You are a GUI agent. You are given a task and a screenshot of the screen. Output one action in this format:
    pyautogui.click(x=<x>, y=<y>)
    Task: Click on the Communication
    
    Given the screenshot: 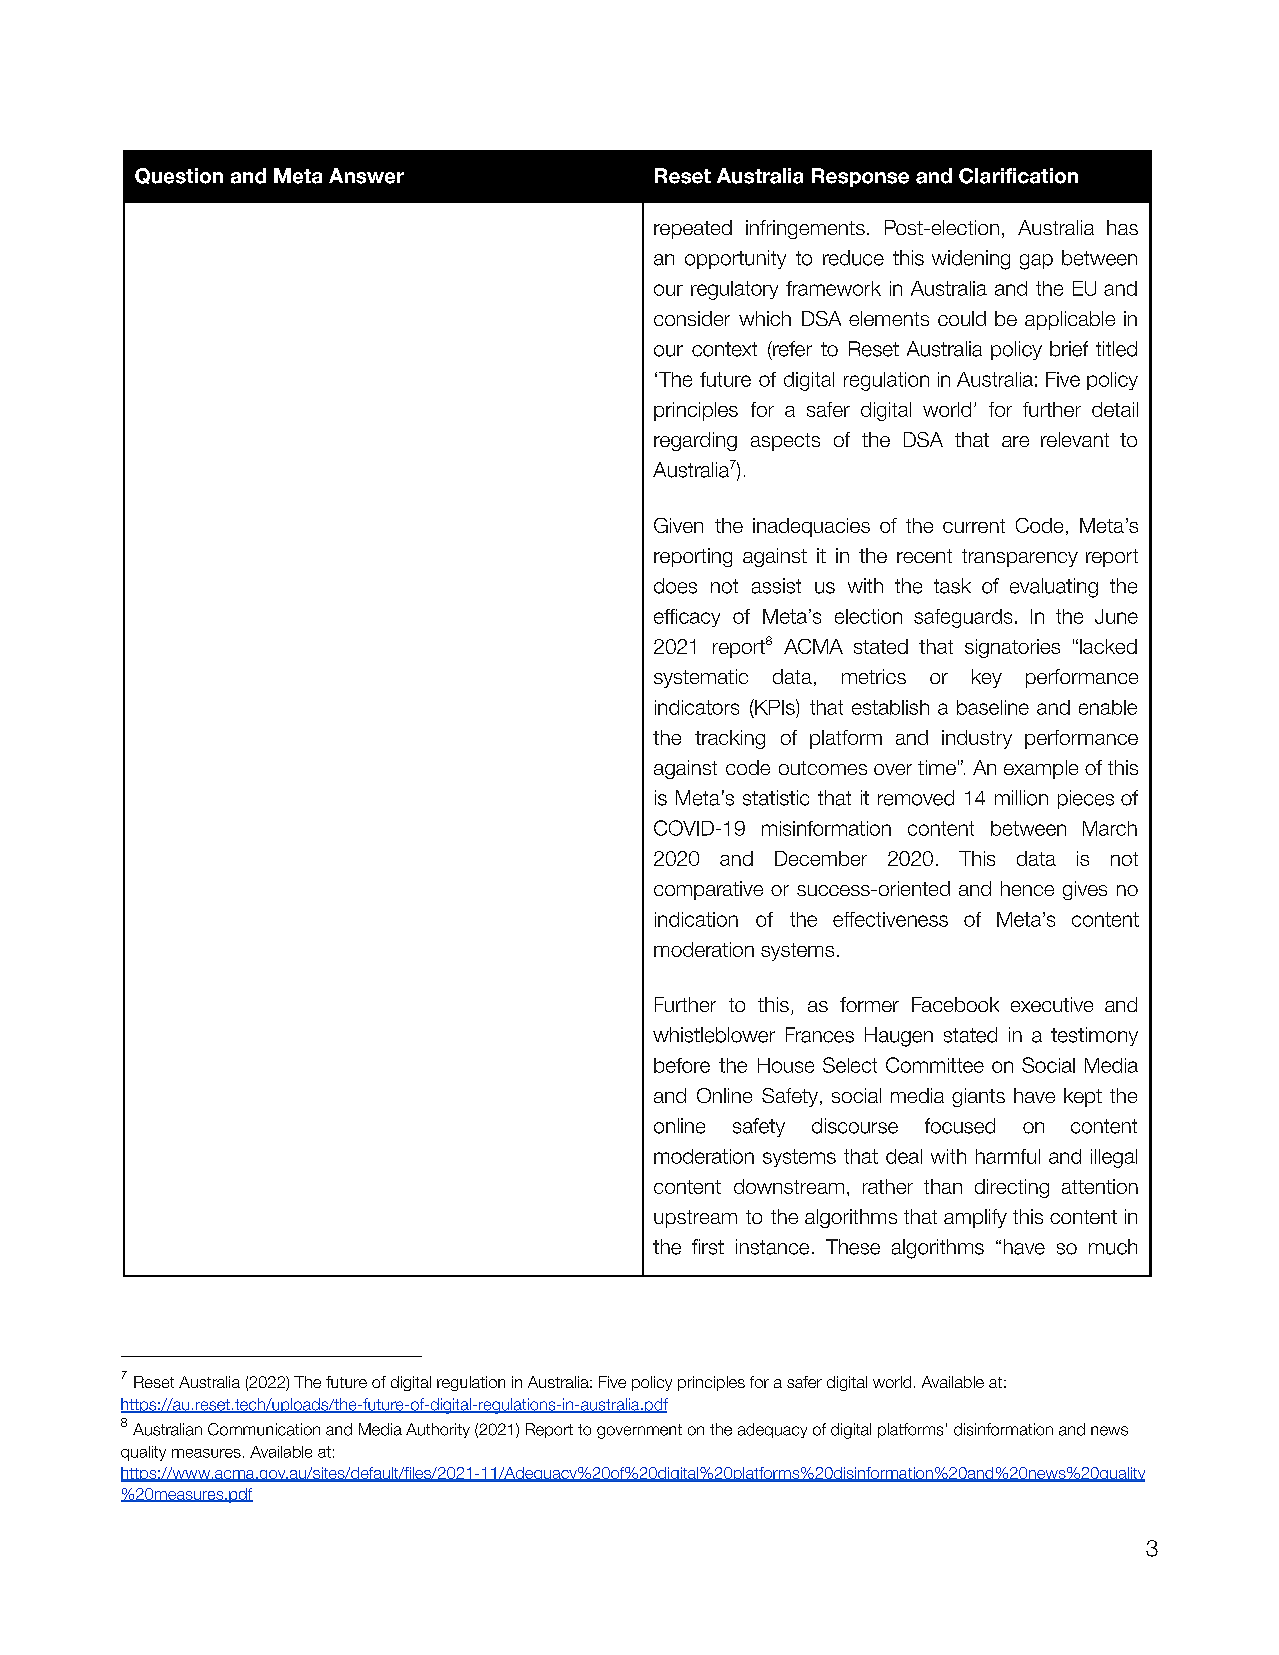 What is the action you would take?
    pyautogui.click(x=264, y=1429)
